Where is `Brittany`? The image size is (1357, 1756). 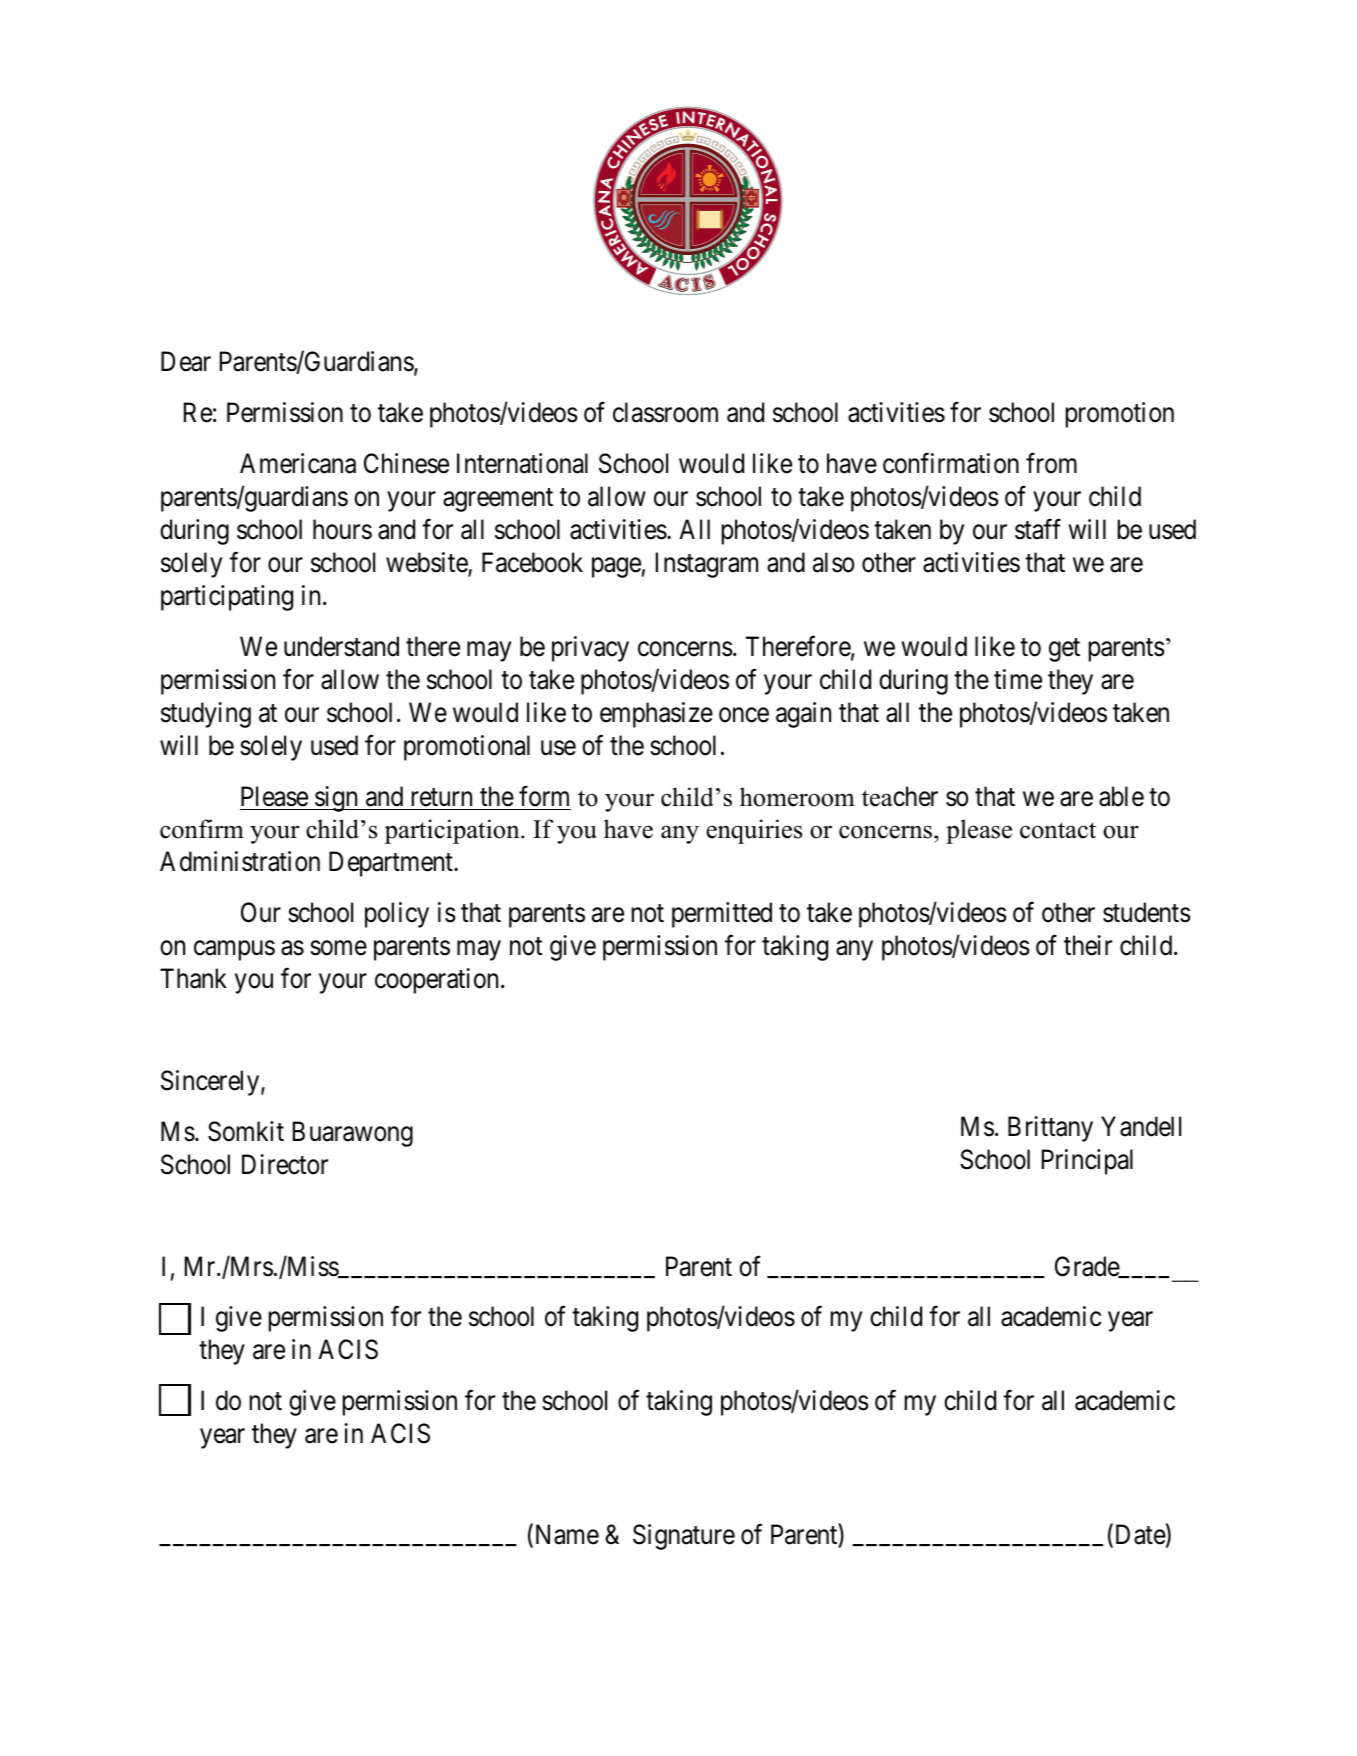
Brittany is located at coordinates (1050, 1129).
